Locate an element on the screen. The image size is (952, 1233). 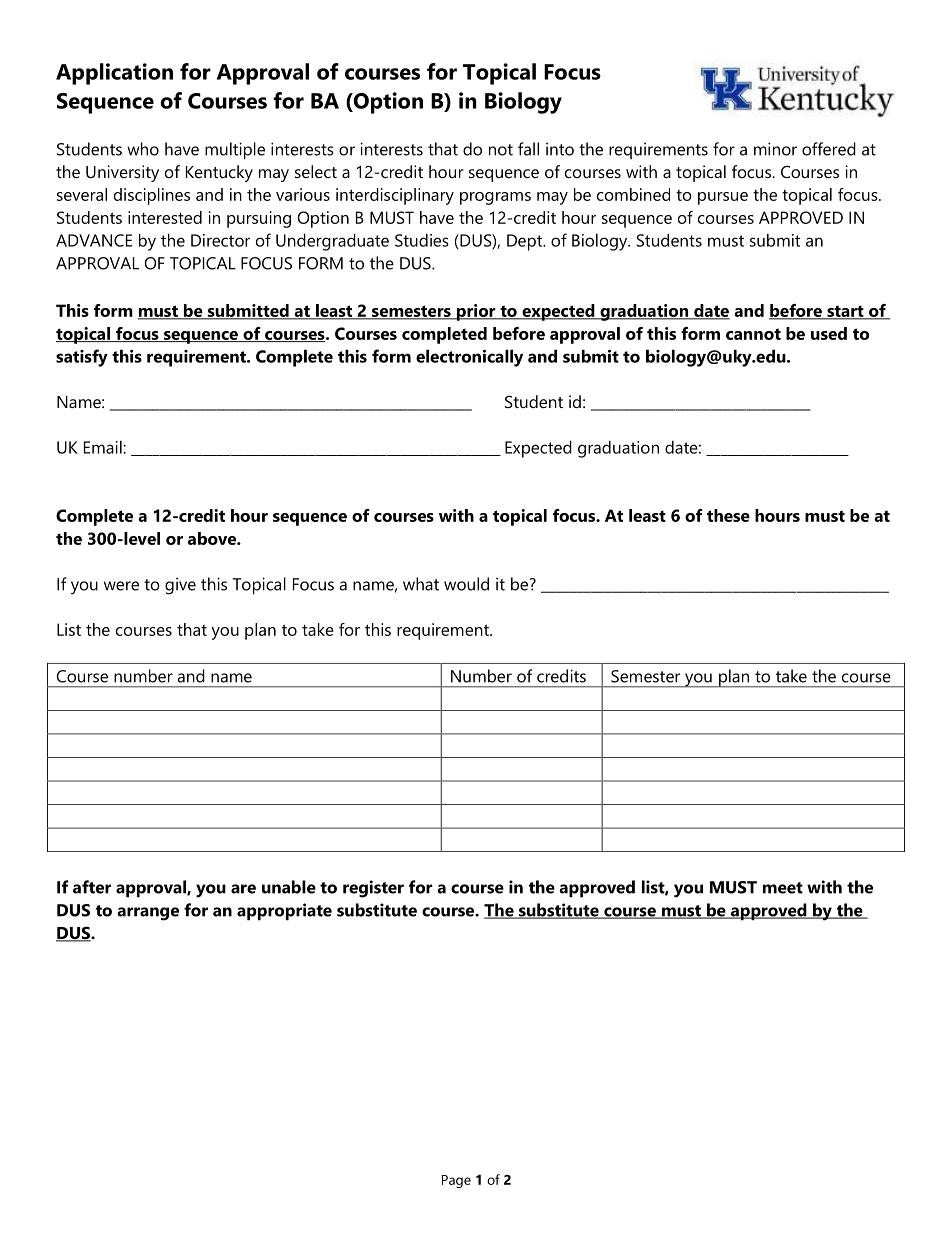
are is located at coordinates (243, 889).
